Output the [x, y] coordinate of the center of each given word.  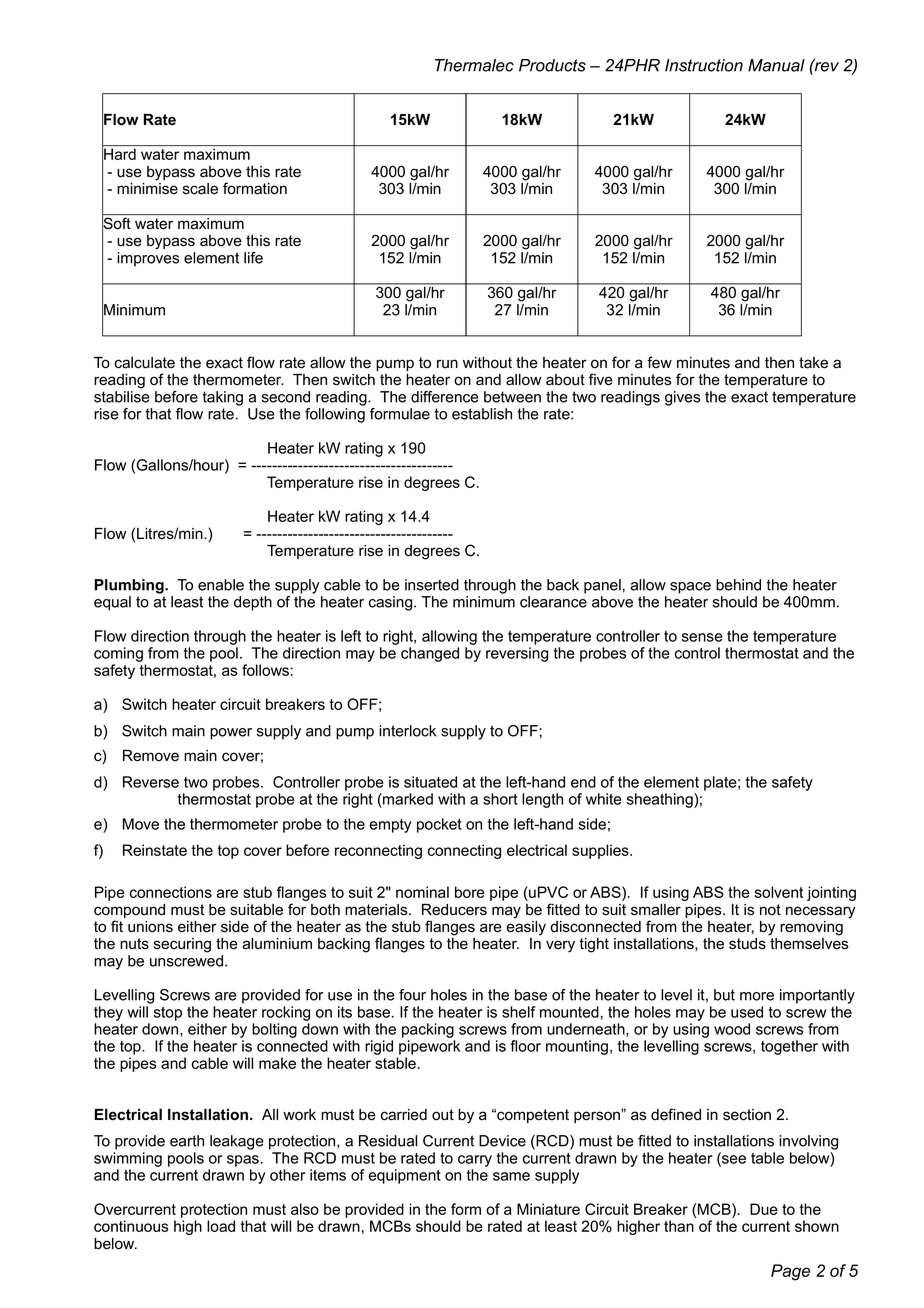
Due [764, 1209]
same [511, 1176]
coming [118, 654]
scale [200, 189]
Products [552, 65]
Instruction [704, 65]
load [221, 1226]
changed [430, 654]
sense [702, 637]
